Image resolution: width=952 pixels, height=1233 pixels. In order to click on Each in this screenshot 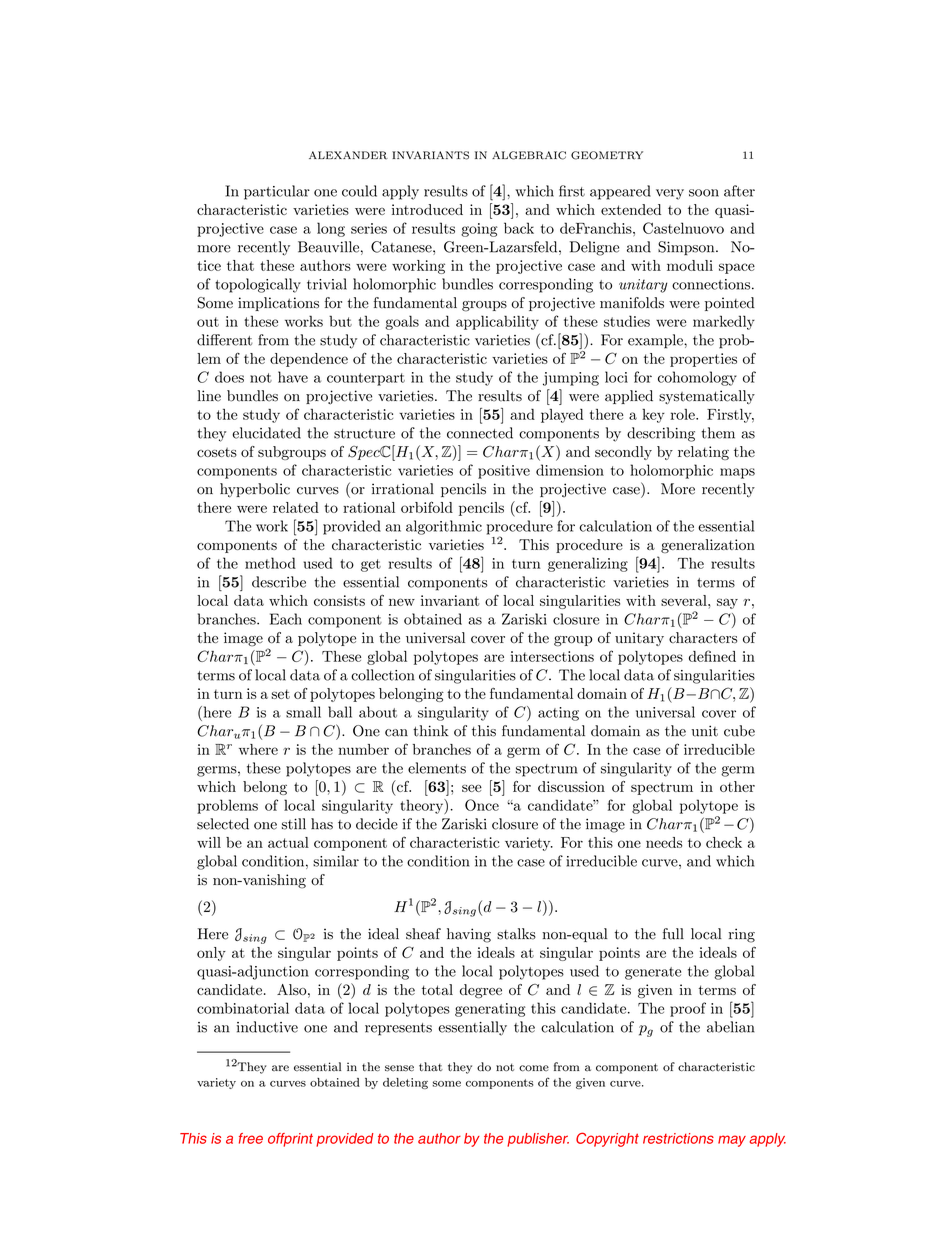, I will do `click(286, 619)`.
